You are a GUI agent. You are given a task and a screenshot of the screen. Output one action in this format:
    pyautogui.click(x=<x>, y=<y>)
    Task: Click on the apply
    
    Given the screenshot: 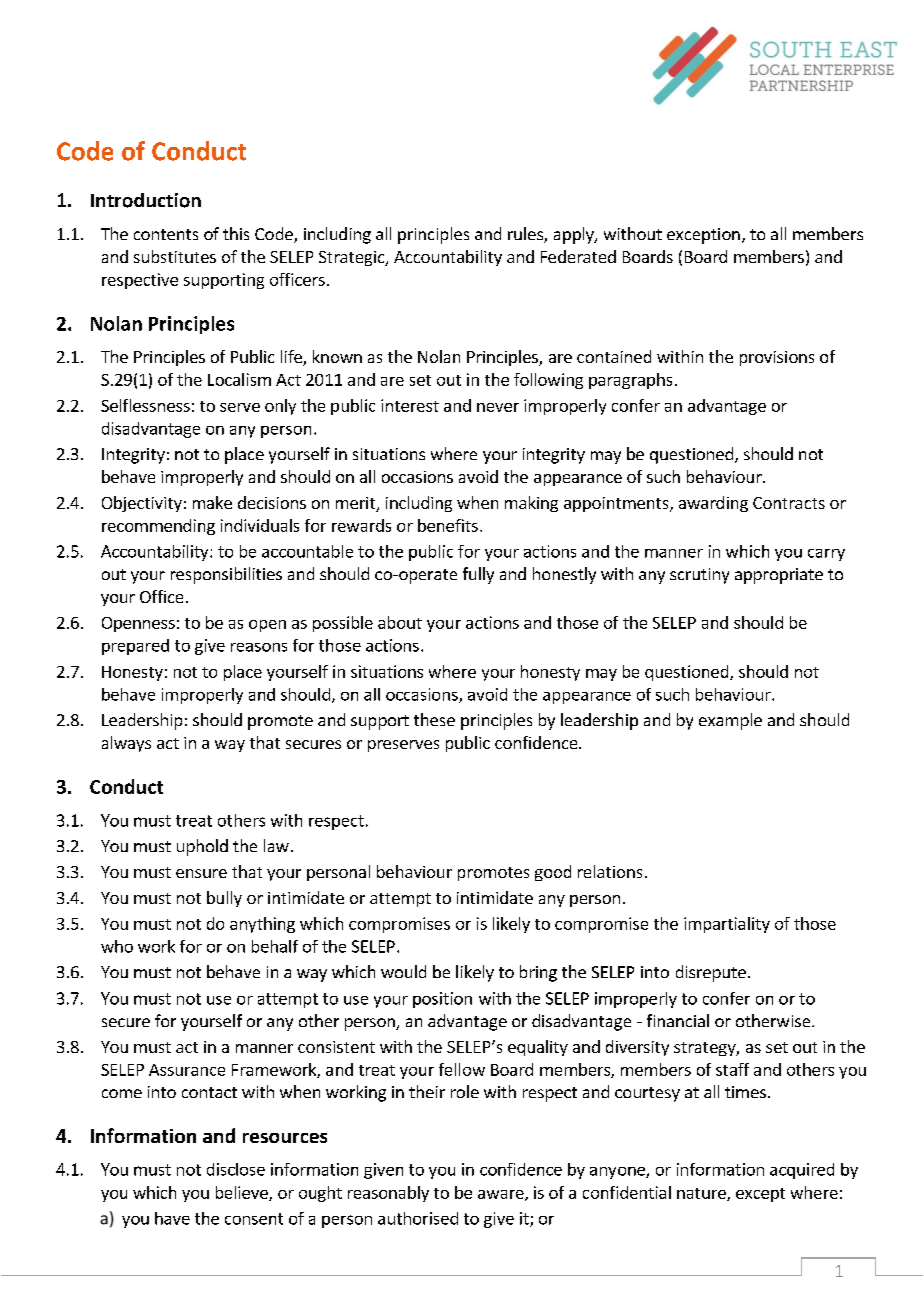 What is the action you would take?
    pyautogui.click(x=575, y=235)
